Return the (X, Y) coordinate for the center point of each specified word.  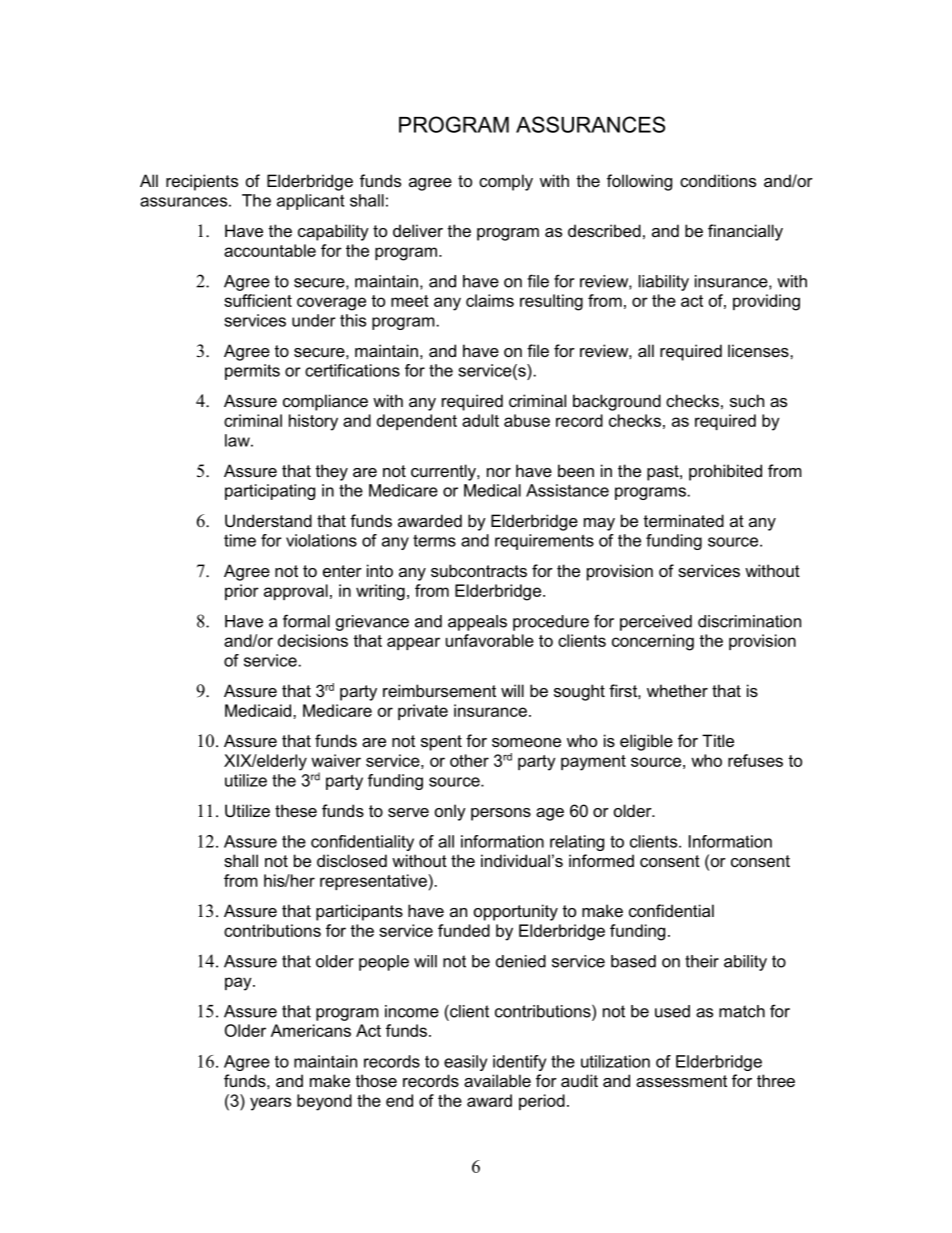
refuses (755, 760)
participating (270, 492)
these (296, 810)
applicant (311, 202)
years (270, 1104)
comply (506, 182)
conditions (718, 180)
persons (501, 814)
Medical (492, 490)
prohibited (725, 472)
